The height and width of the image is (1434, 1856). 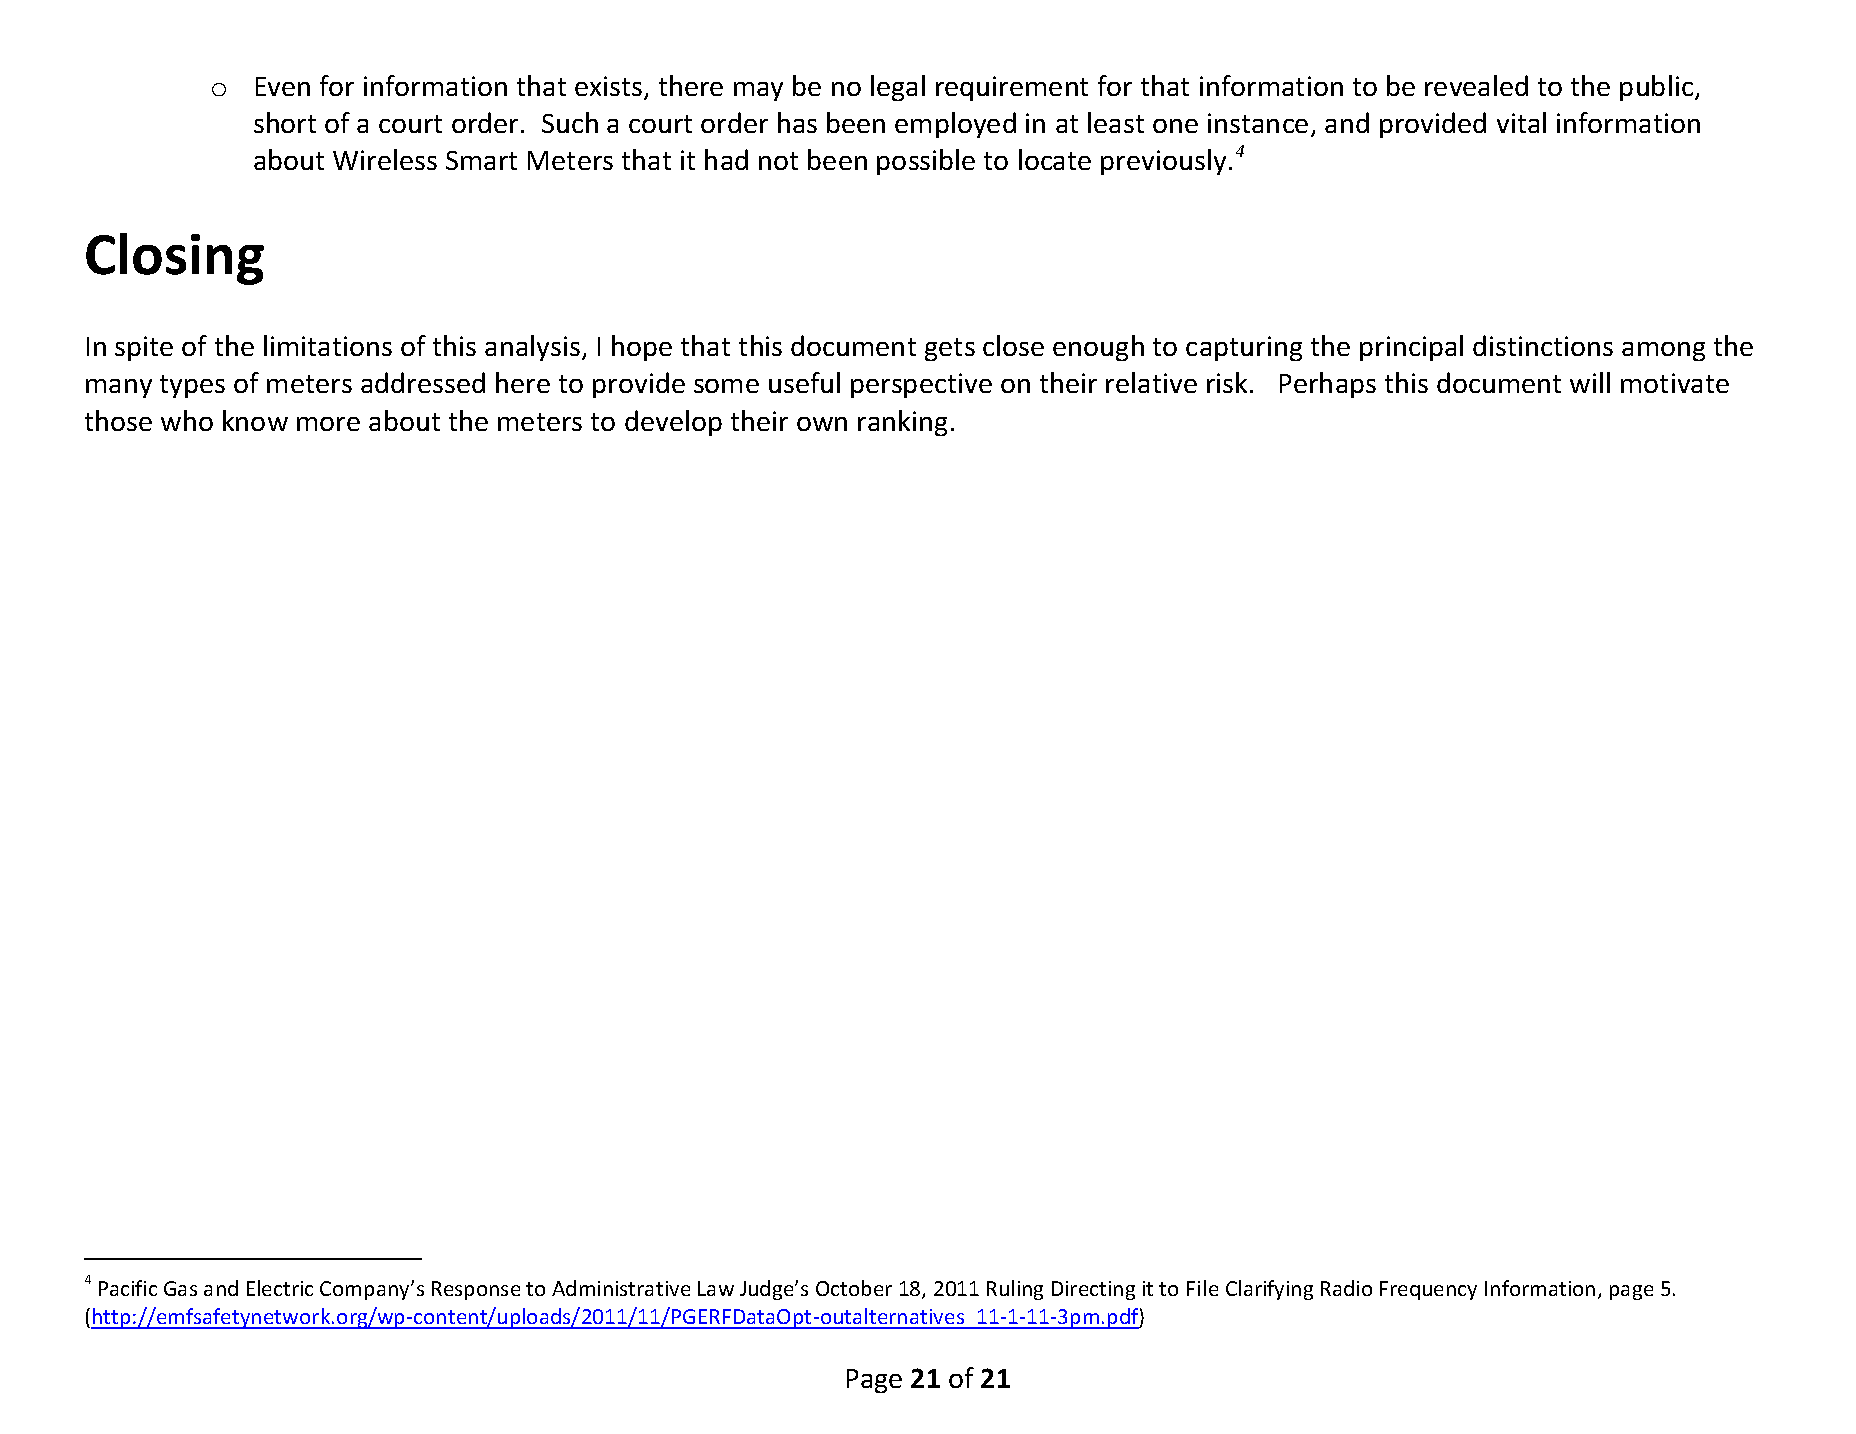 I want to click on Electric, so click(x=280, y=1288).
